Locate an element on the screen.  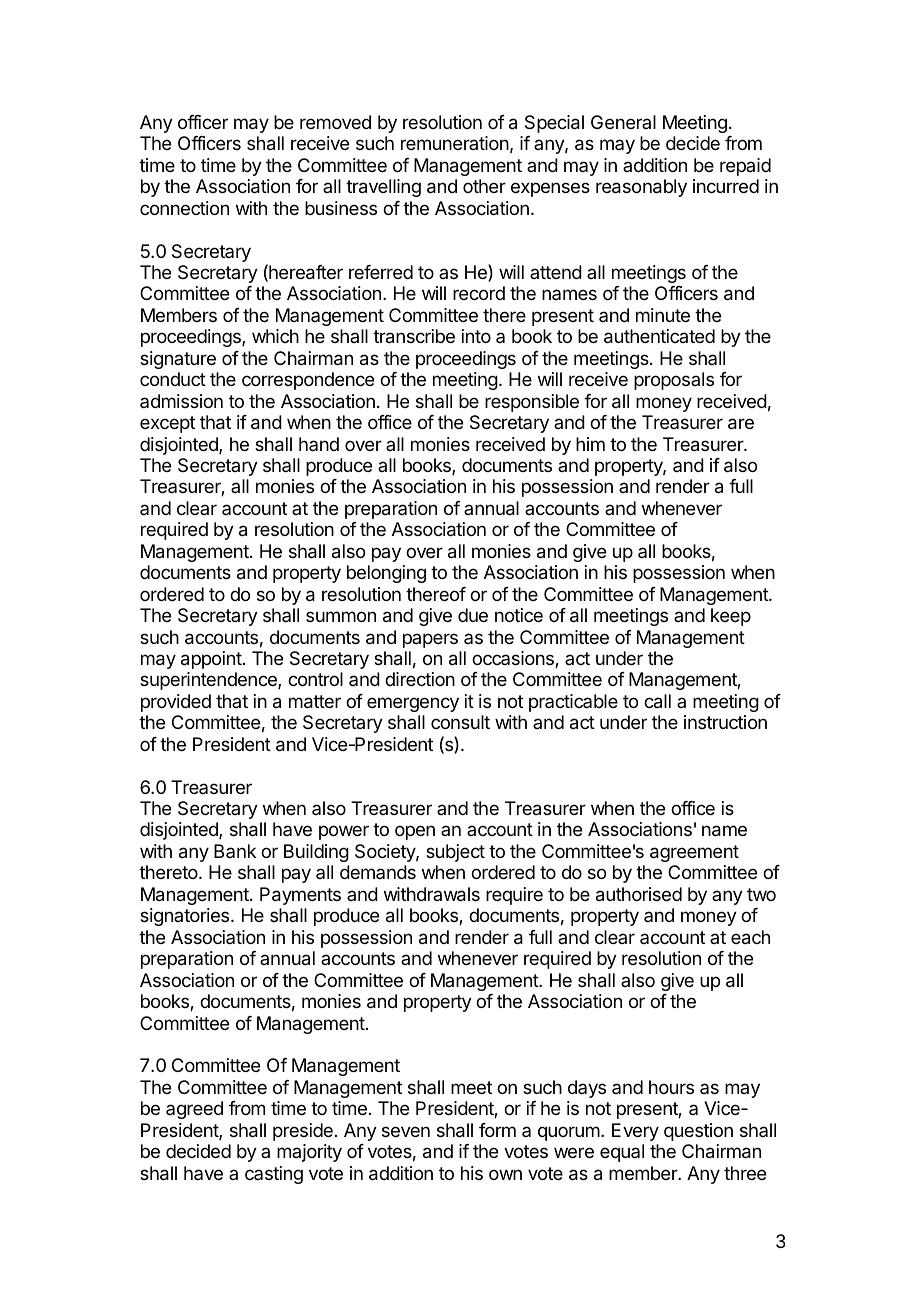
keep is located at coordinates (731, 617).
